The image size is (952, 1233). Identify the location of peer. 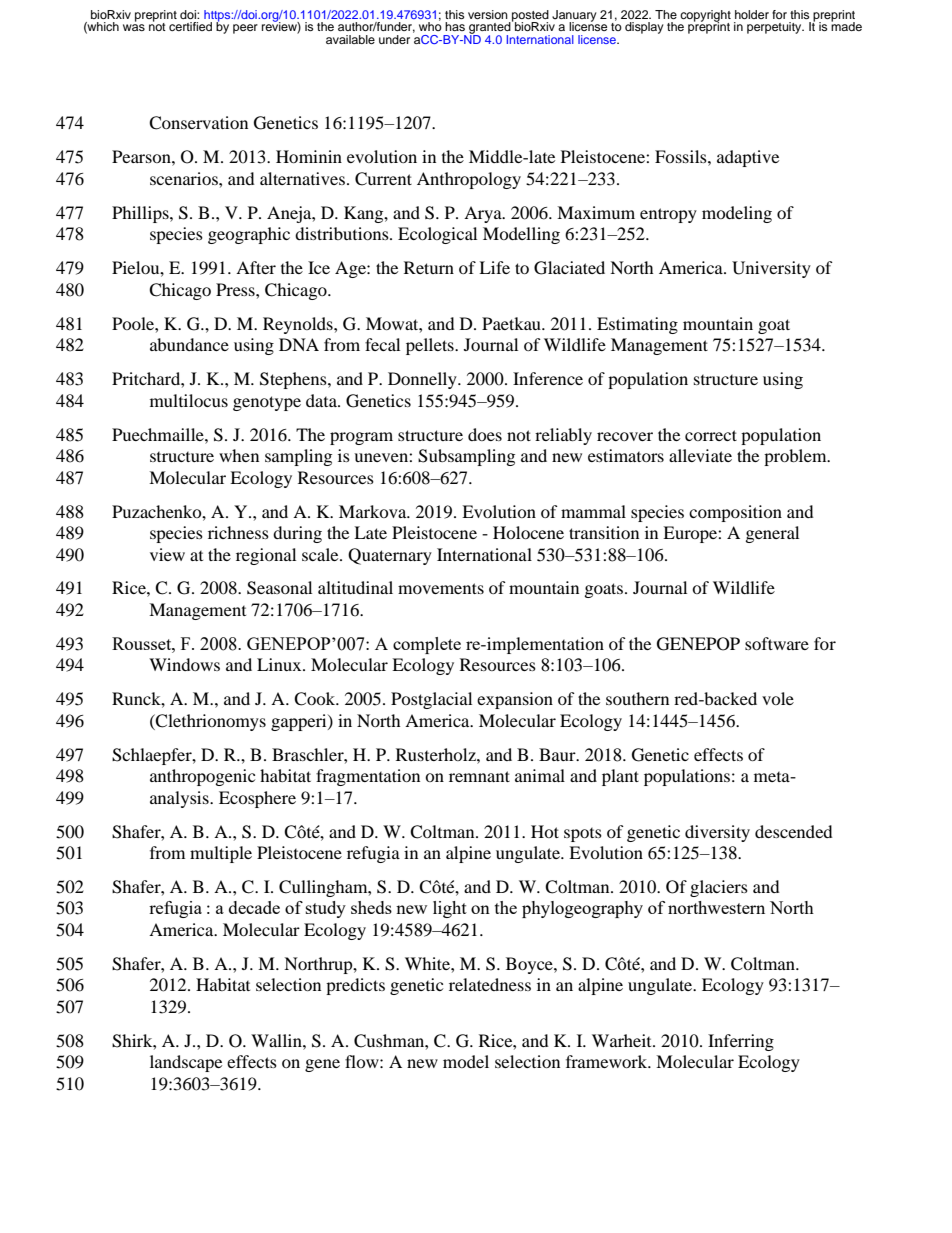
(245, 29).
